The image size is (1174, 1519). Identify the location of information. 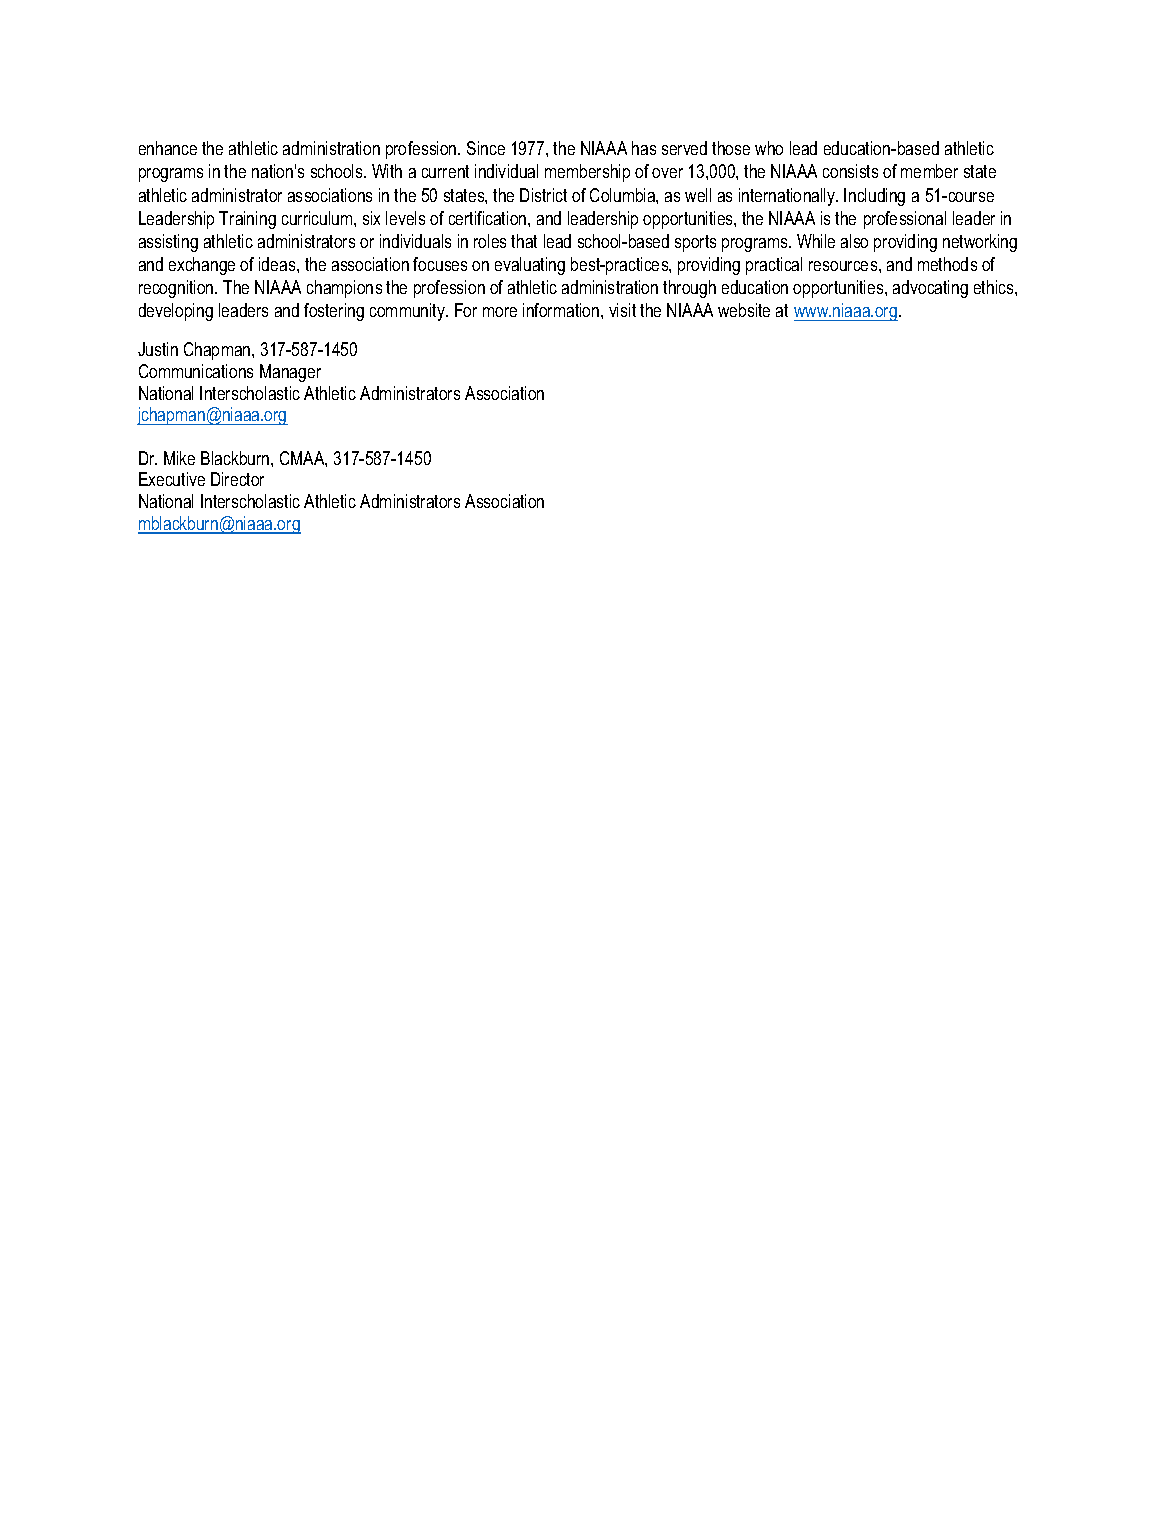
(562, 310).
